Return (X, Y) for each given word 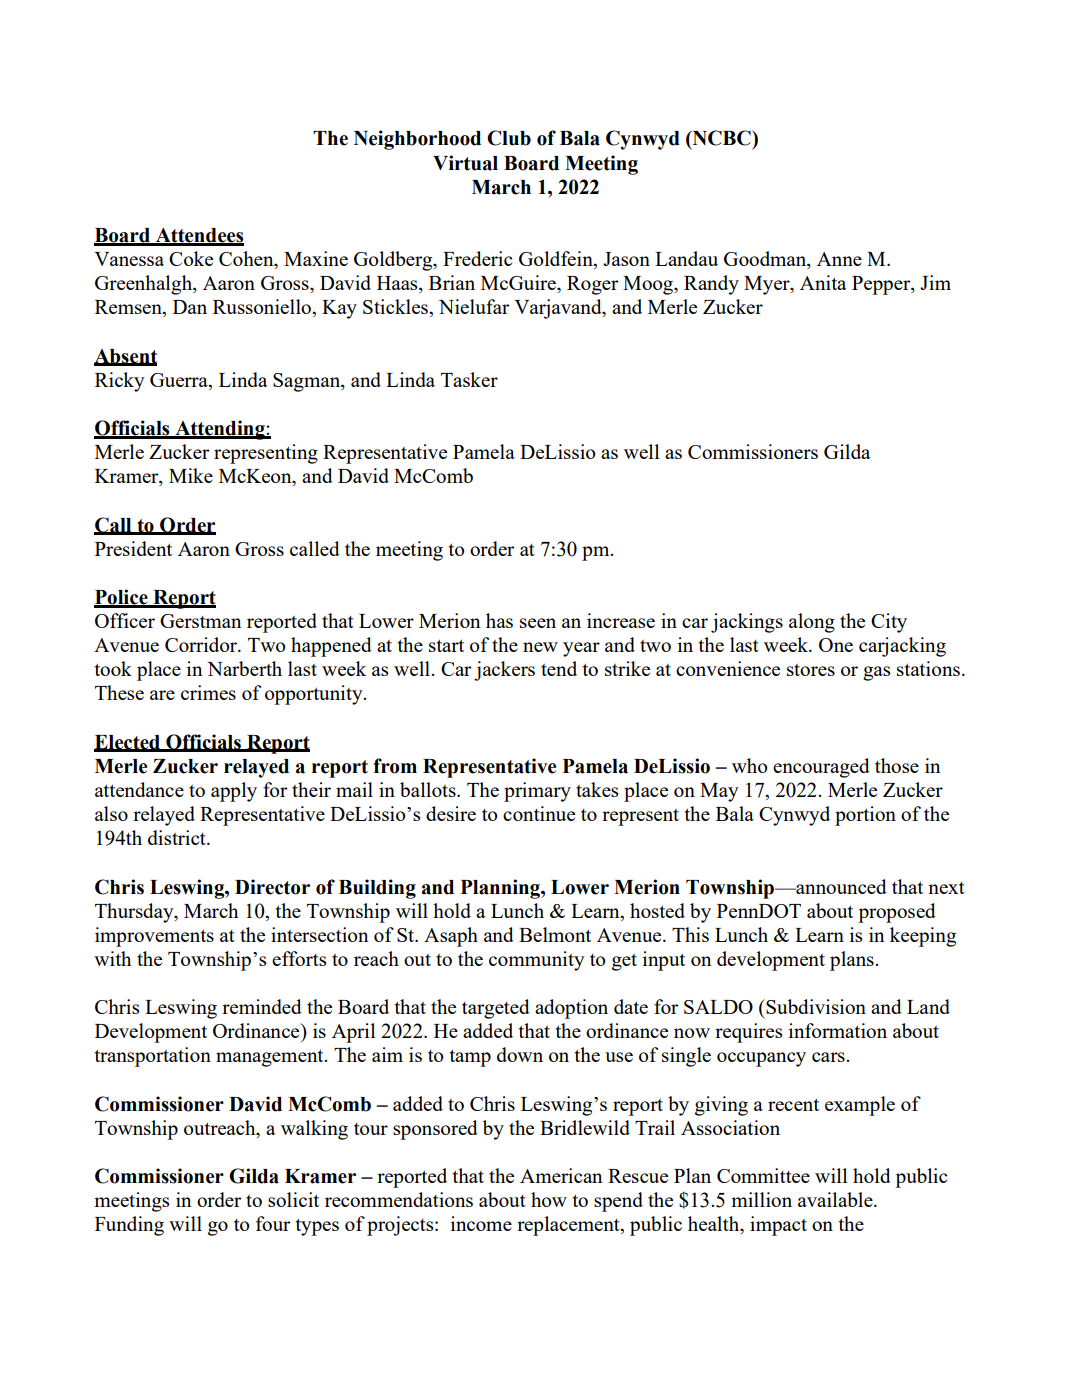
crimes (208, 692)
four (273, 1223)
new (540, 647)
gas (876, 673)
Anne (839, 259)
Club (509, 138)
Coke (191, 258)
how (549, 1199)
